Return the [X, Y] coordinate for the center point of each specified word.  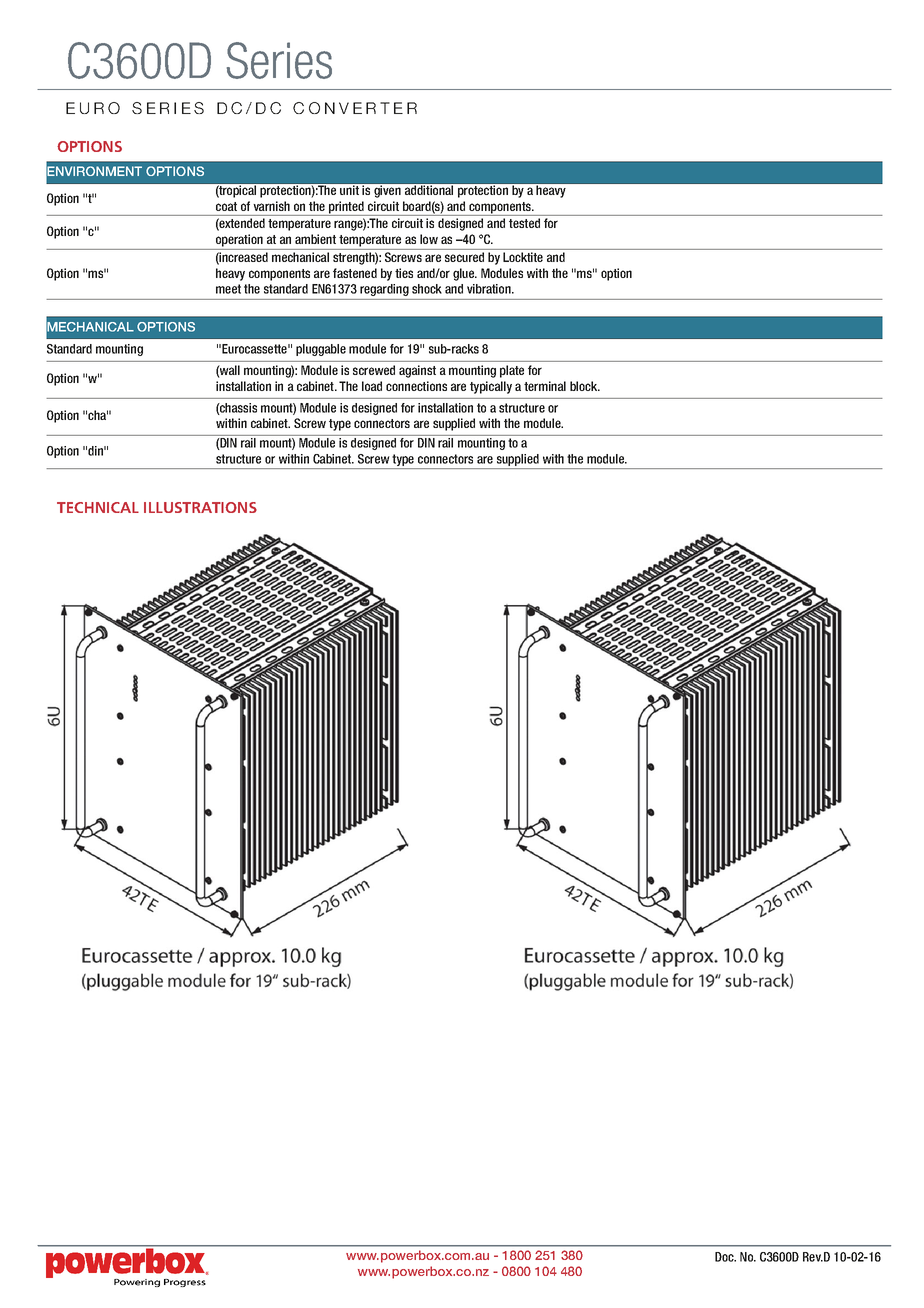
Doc [725, 1257]
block [585, 386]
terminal [545, 386]
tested [524, 223]
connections [416, 386]
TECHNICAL [98, 507]
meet [228, 289]
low [429, 239]
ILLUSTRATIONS [200, 507]
